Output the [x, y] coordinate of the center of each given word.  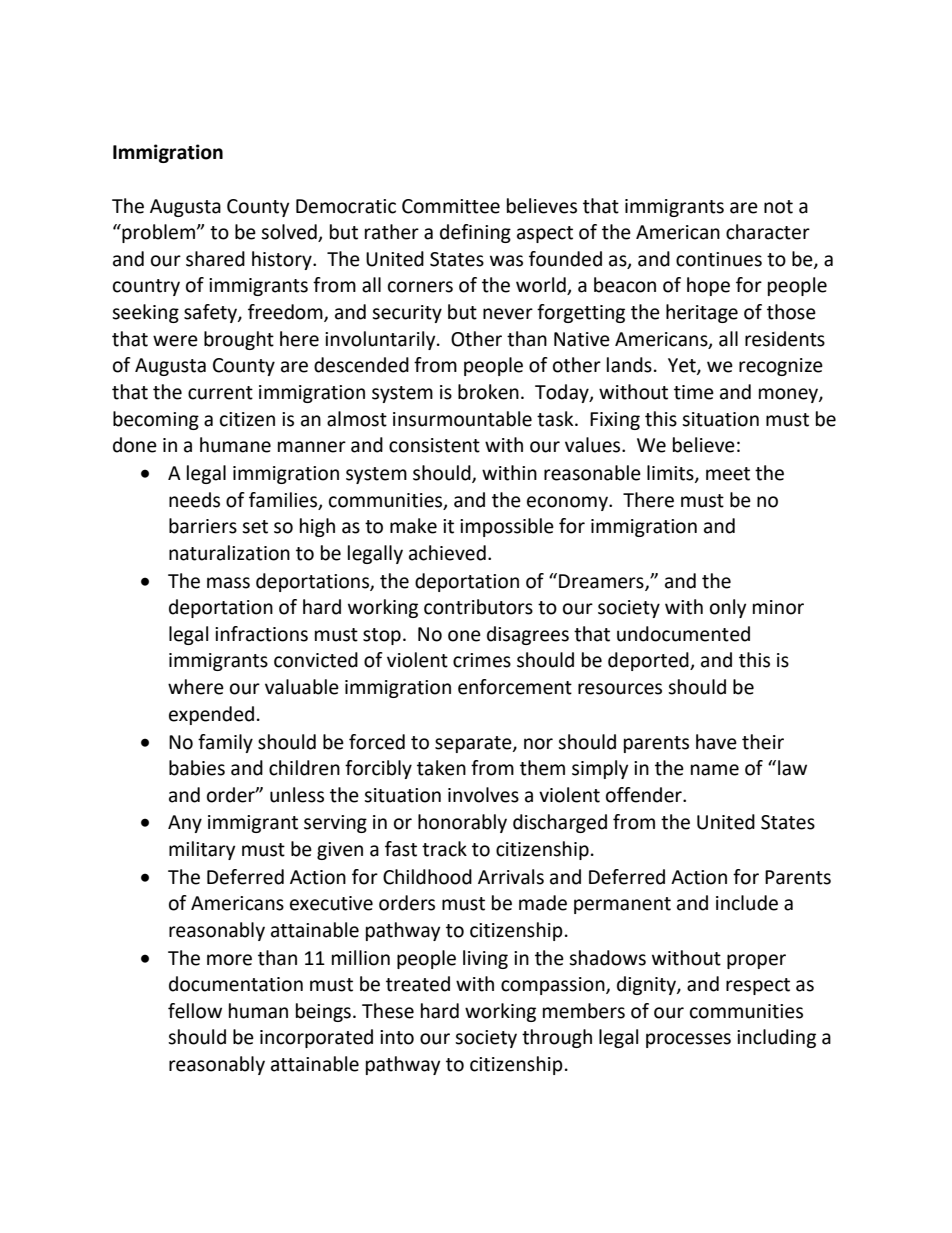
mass [228, 583]
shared [215, 259]
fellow [195, 1011]
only [728, 608]
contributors [478, 607]
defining [475, 233]
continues [719, 259]
